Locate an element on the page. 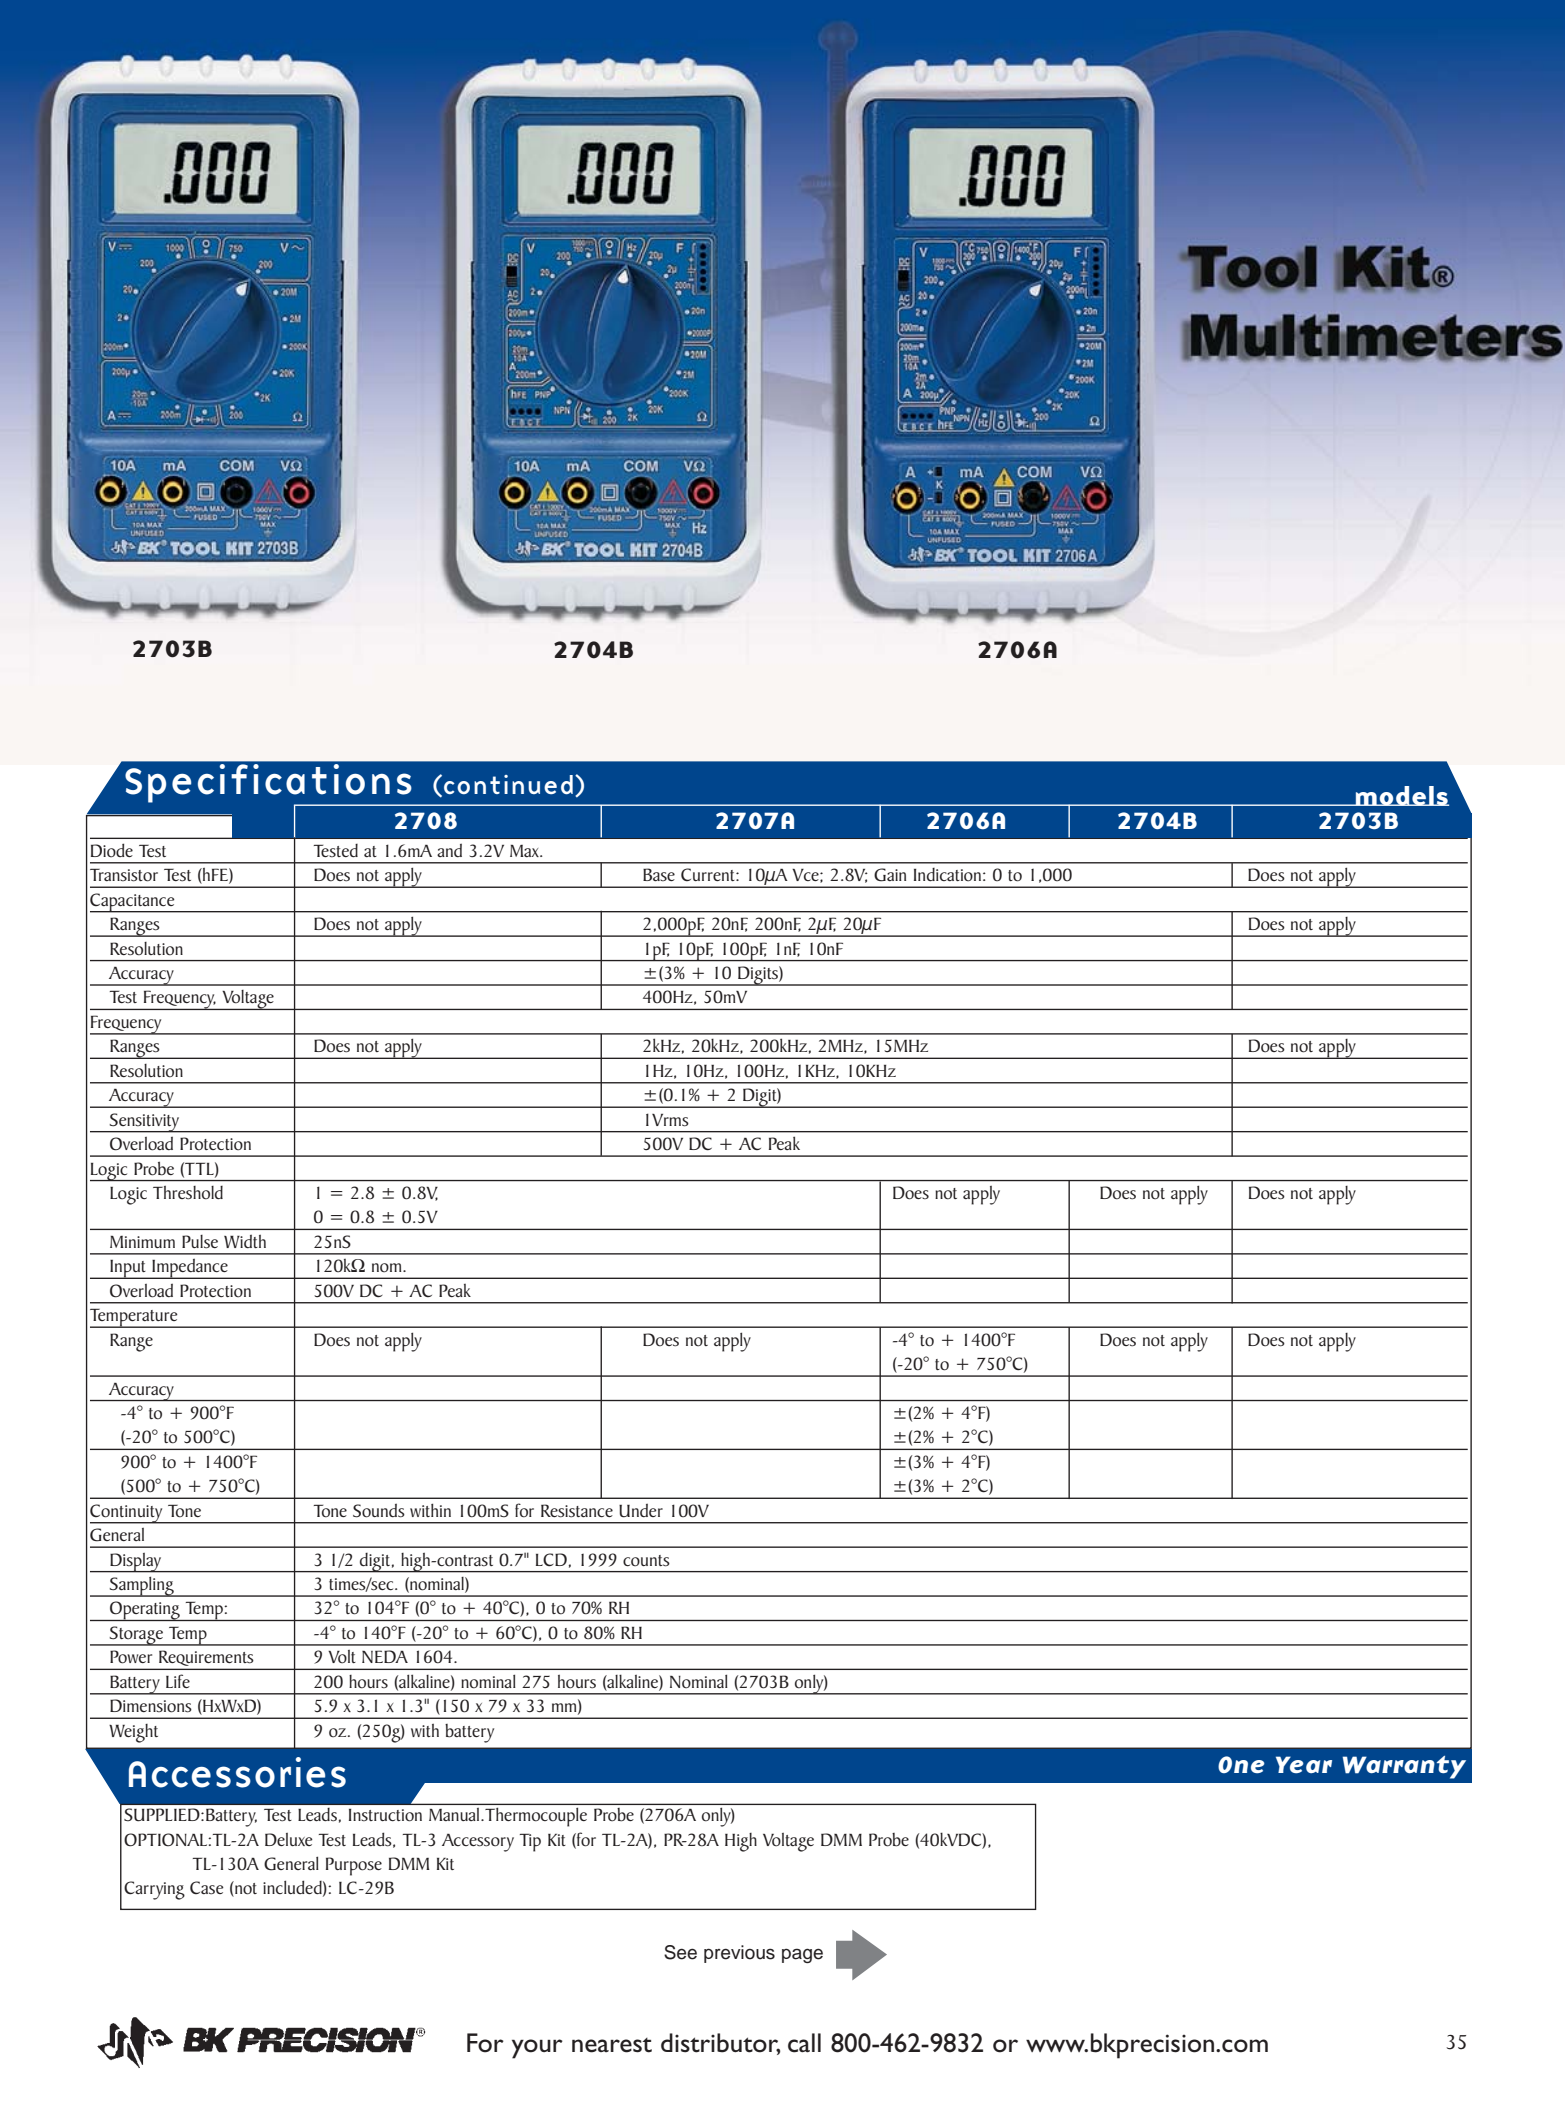 This page has height=2102, width=1565. Sounds is located at coordinates (379, 1510).
